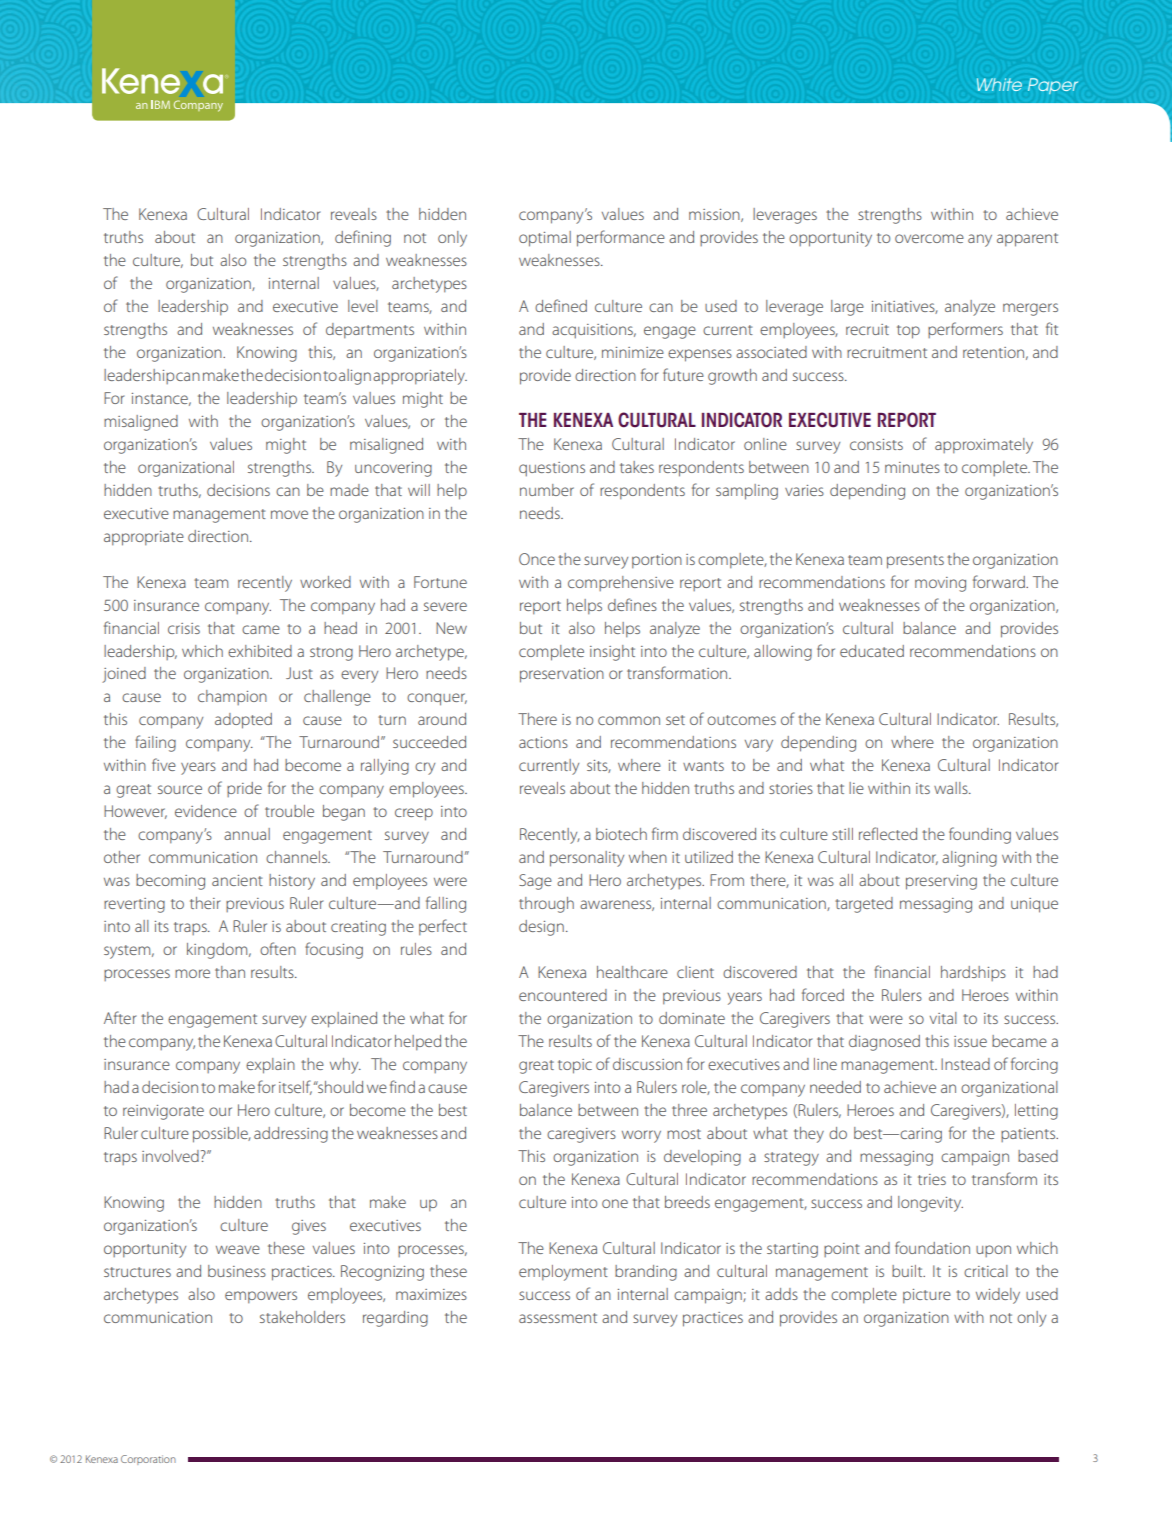 This image has height=1517, width=1172. Describe the element at coordinates (999, 84) in the image. I see `White` at that location.
